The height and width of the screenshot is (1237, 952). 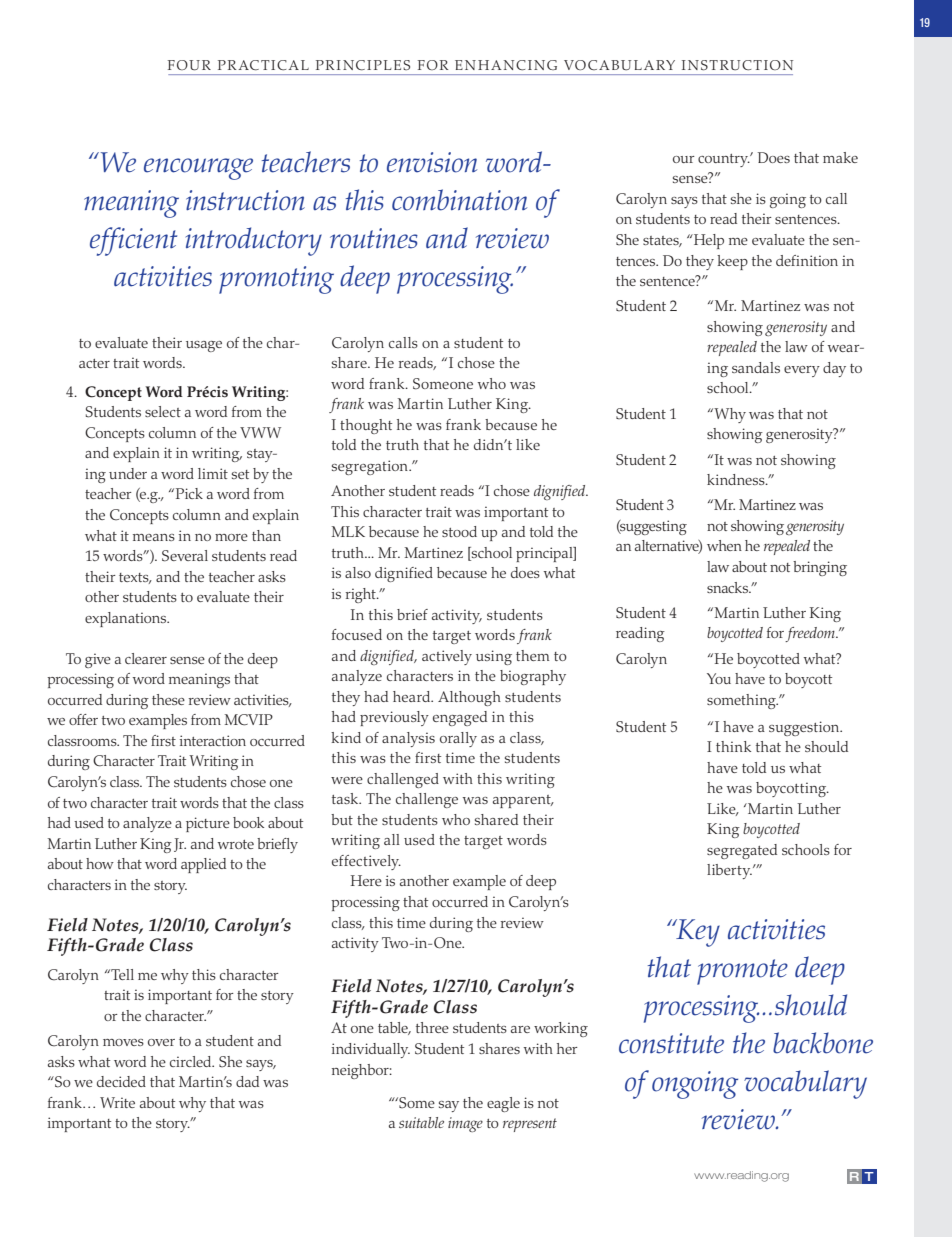 I want to click on think, so click(x=733, y=746).
